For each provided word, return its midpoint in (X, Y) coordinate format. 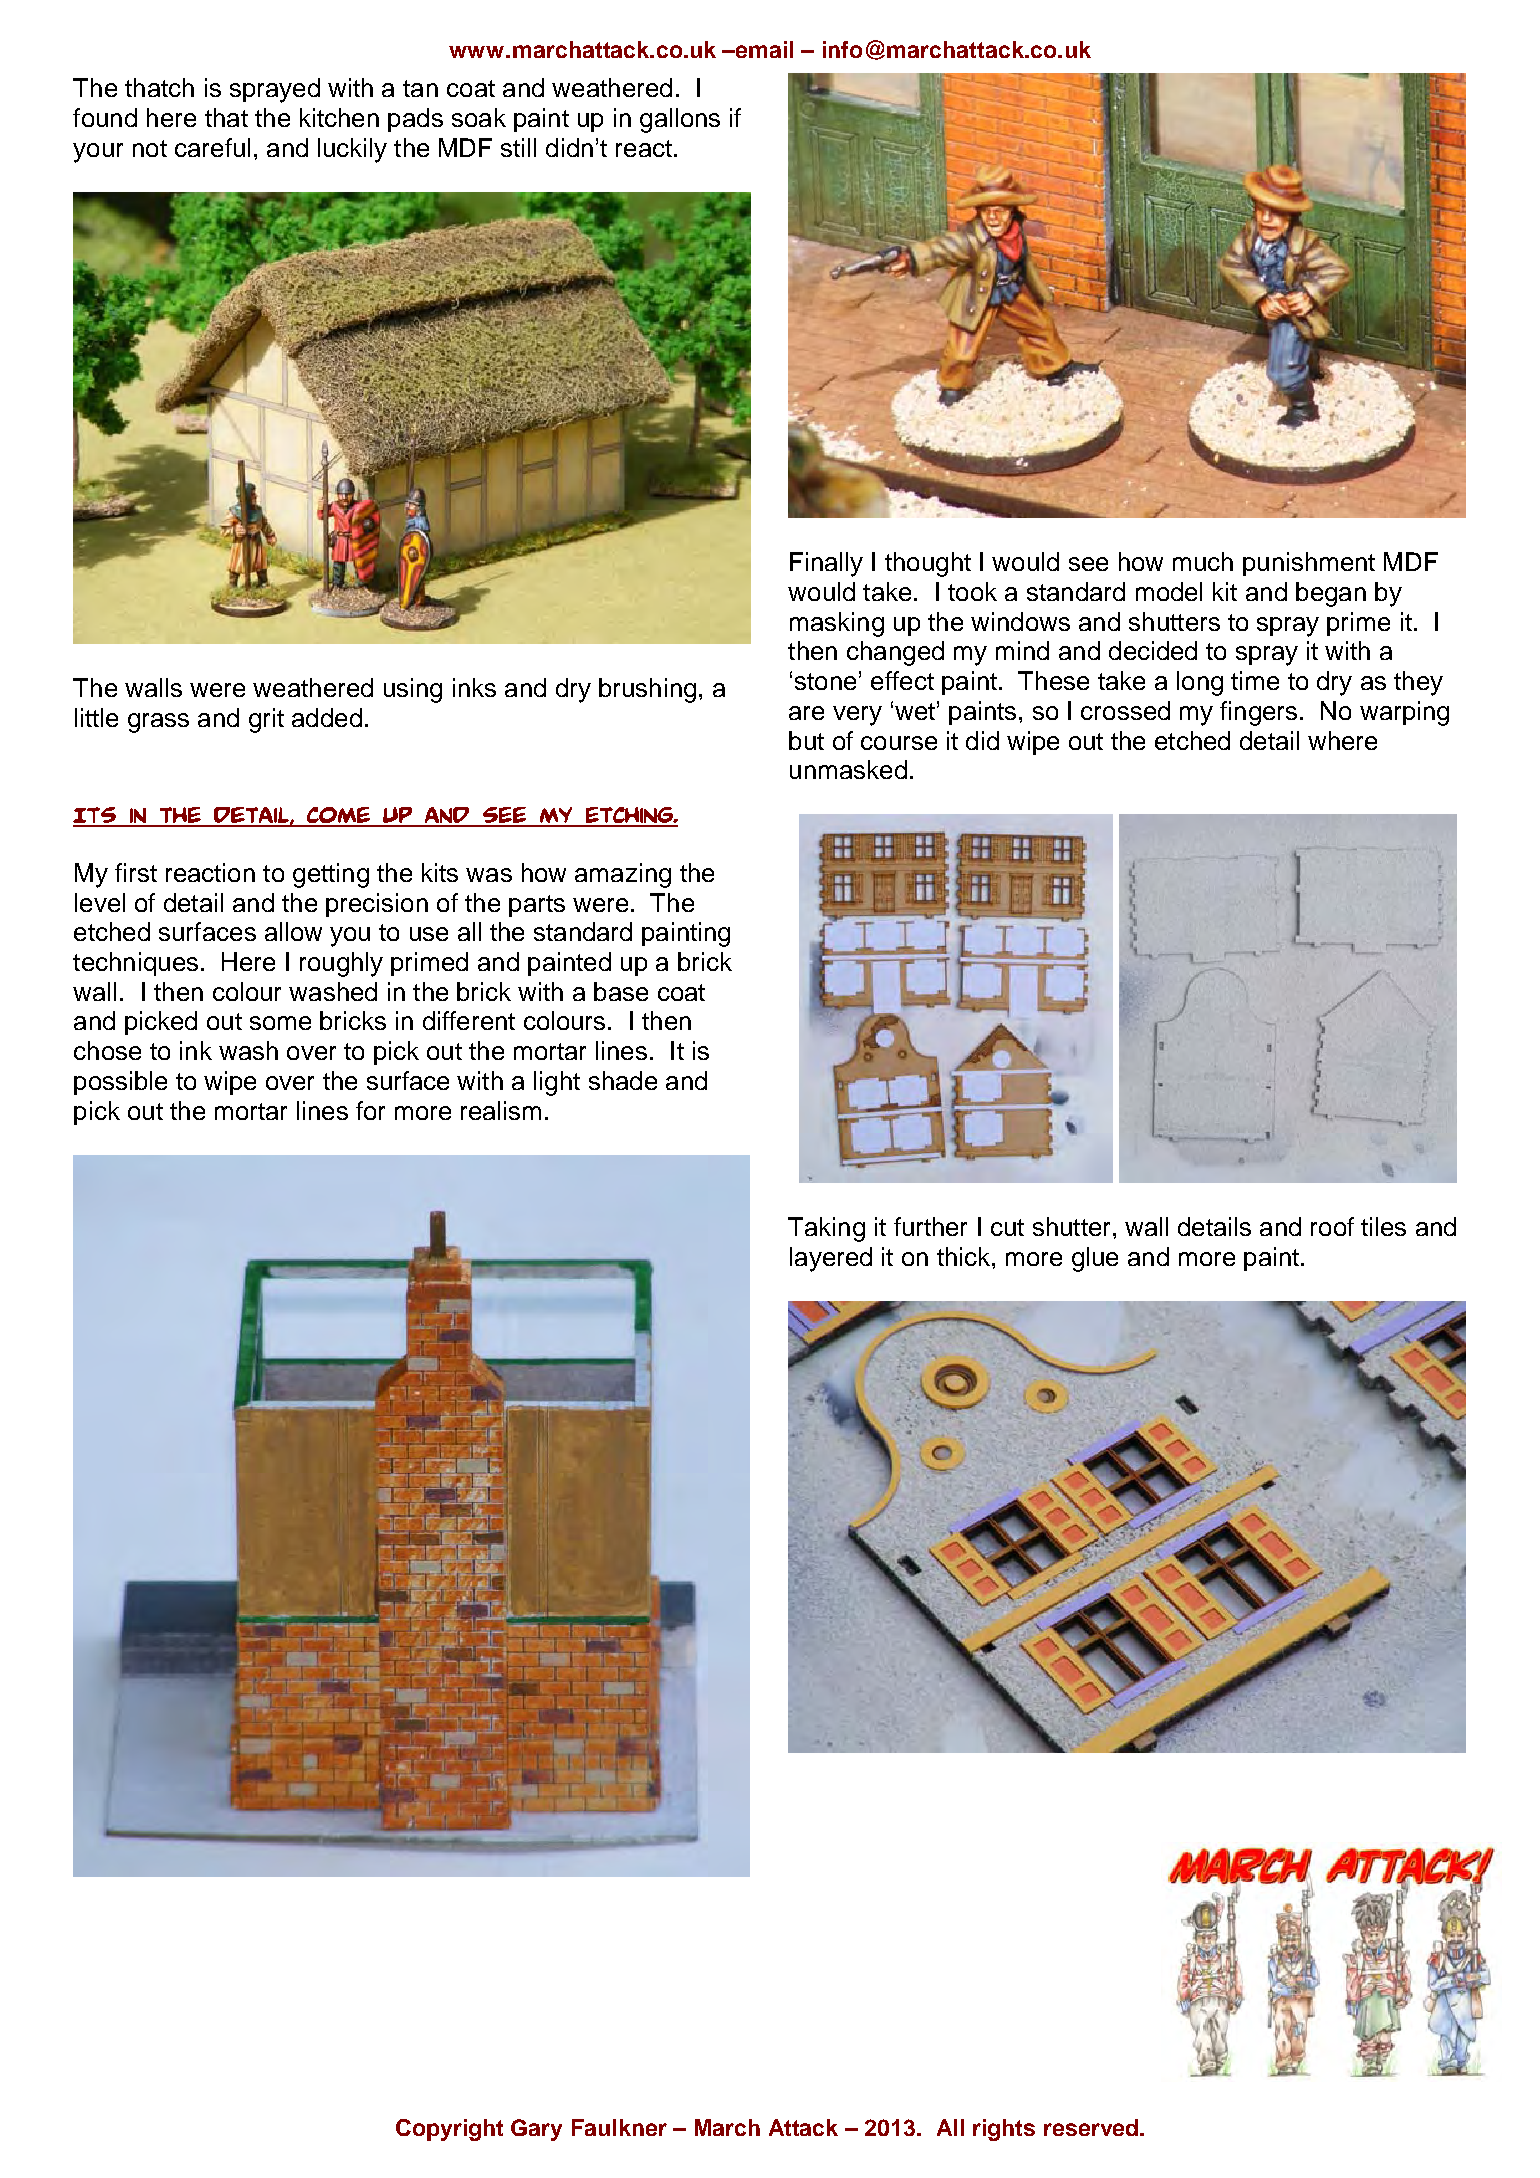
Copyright (449, 2130)
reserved (1091, 2127)
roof (1332, 1226)
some (280, 1023)
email (763, 49)
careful (212, 147)
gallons (680, 120)
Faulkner (619, 2127)
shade (623, 1080)
